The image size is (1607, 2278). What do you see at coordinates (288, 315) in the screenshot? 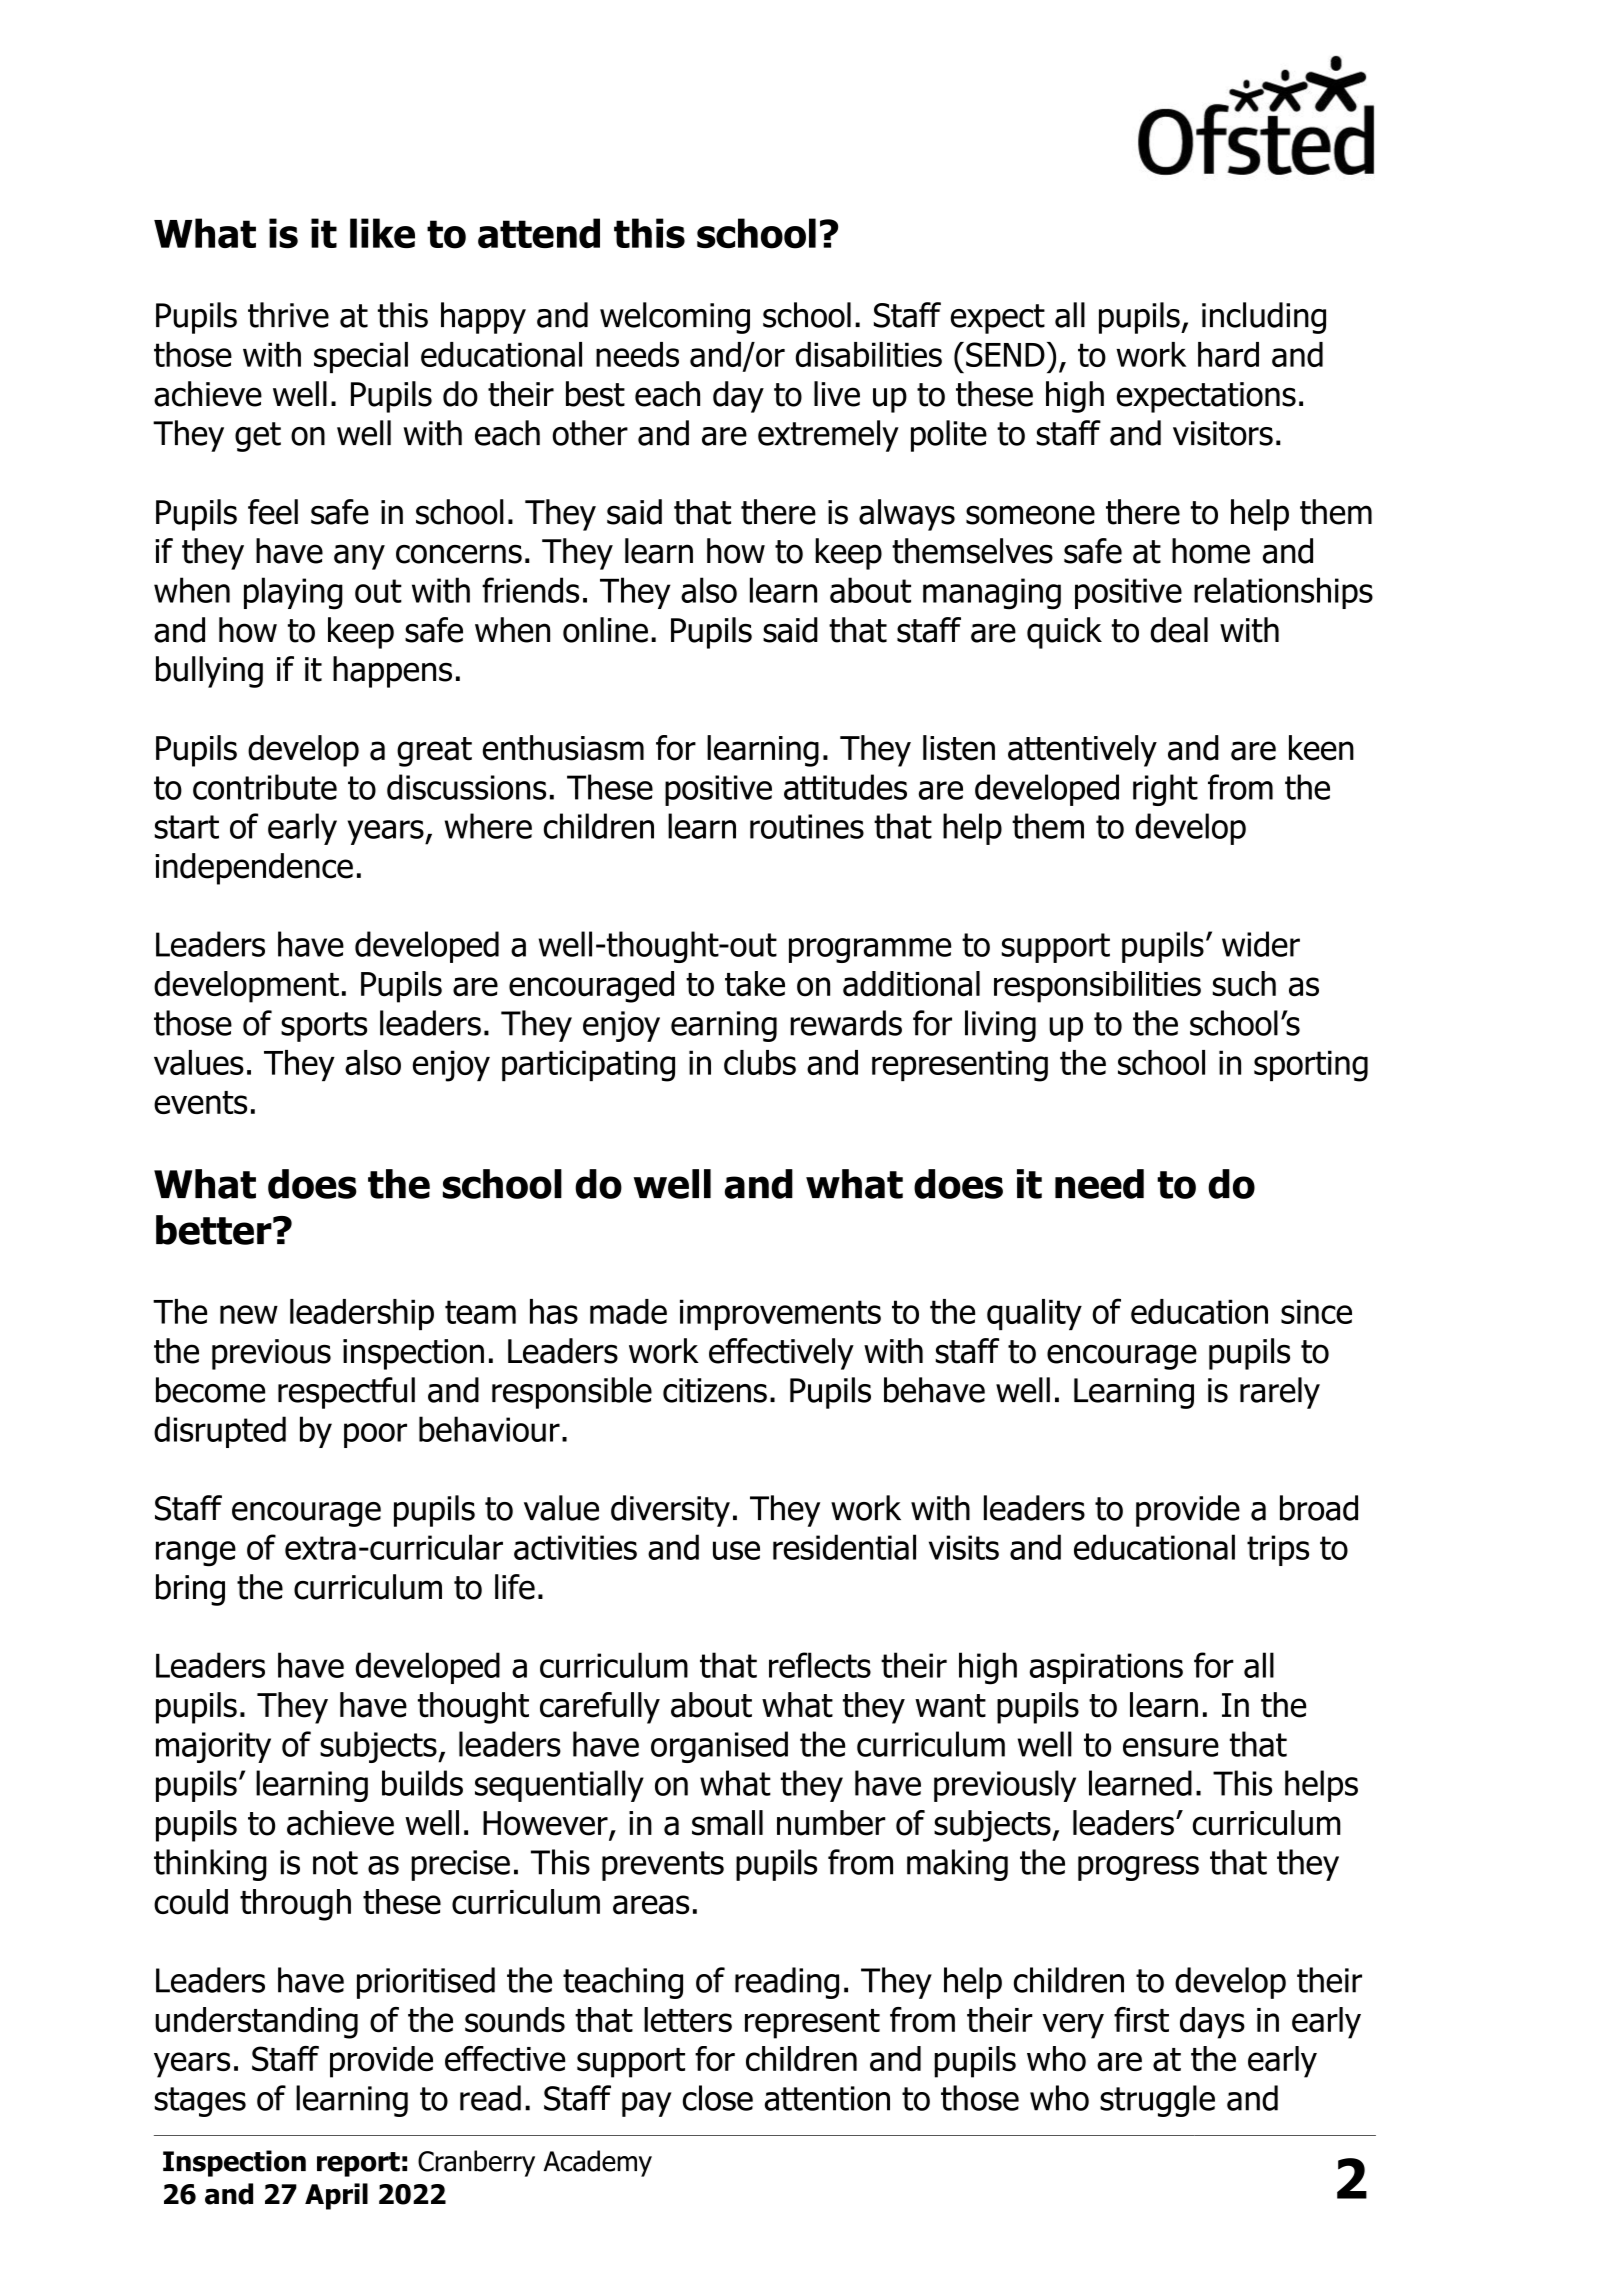
I see `thrive` at bounding box center [288, 315].
